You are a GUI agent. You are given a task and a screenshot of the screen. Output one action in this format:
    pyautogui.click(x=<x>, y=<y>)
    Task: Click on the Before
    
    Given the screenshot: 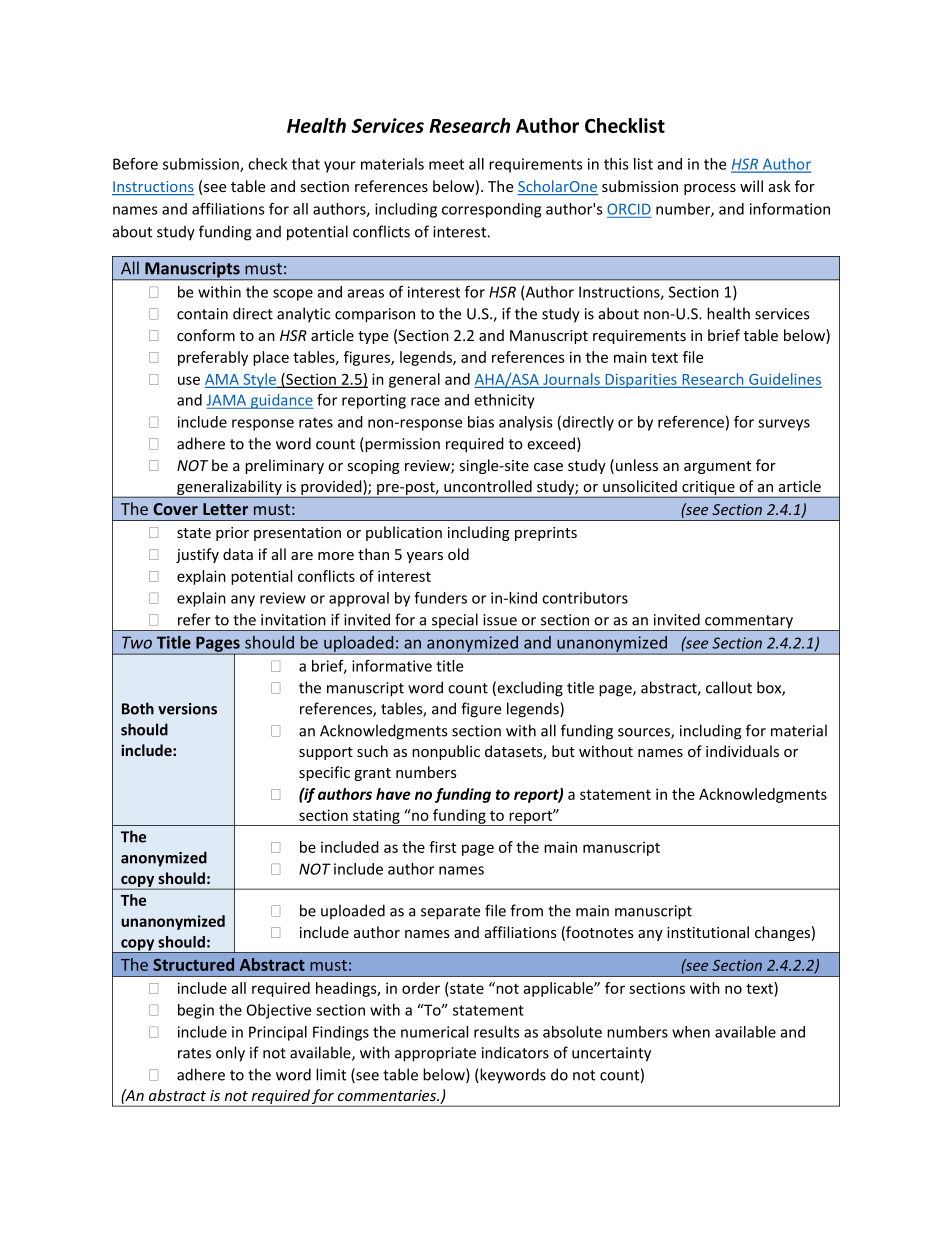 What is the action you would take?
    pyautogui.click(x=135, y=164)
